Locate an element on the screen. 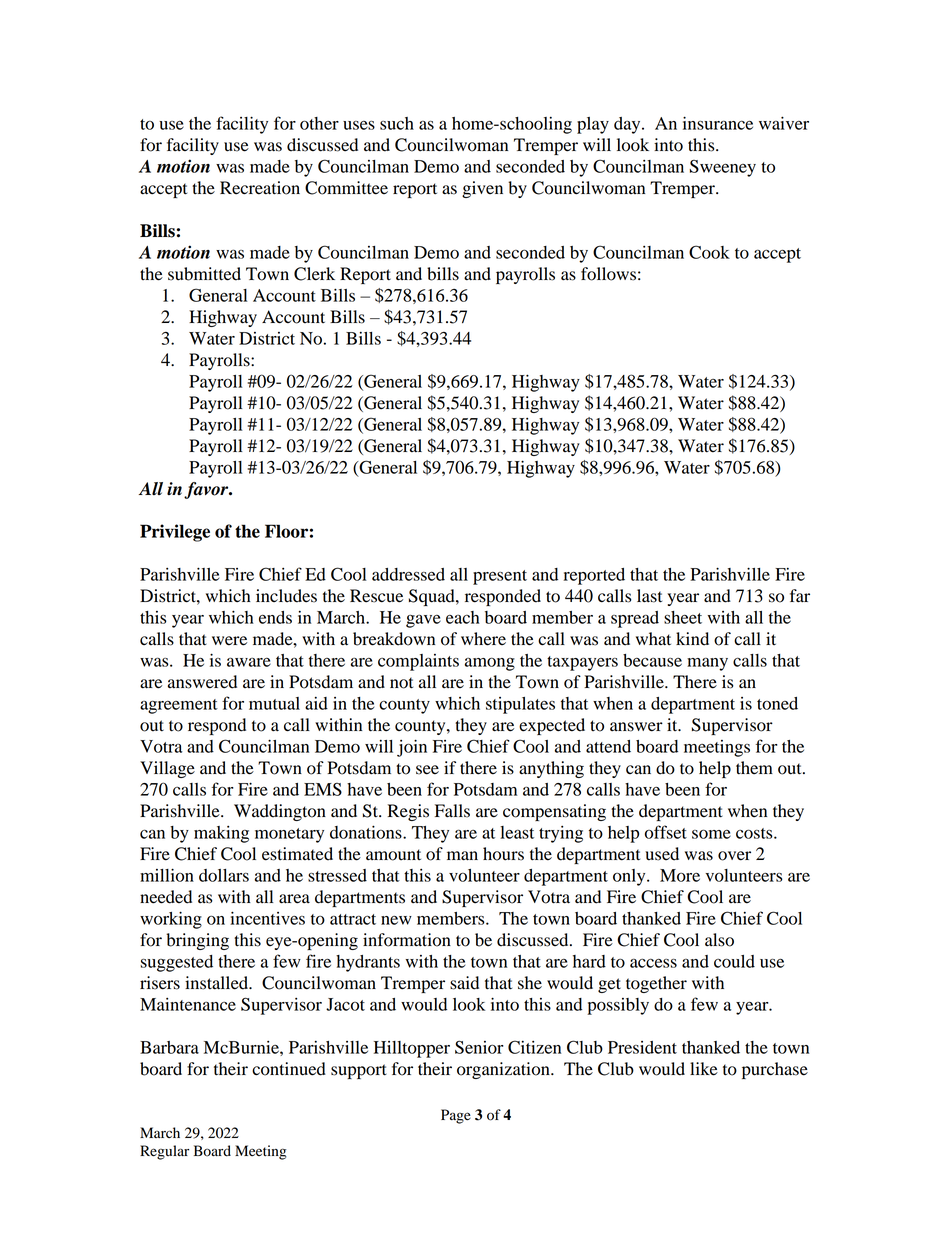 The width and height of the screenshot is (952, 1233). Sweeney is located at coordinates (723, 168).
